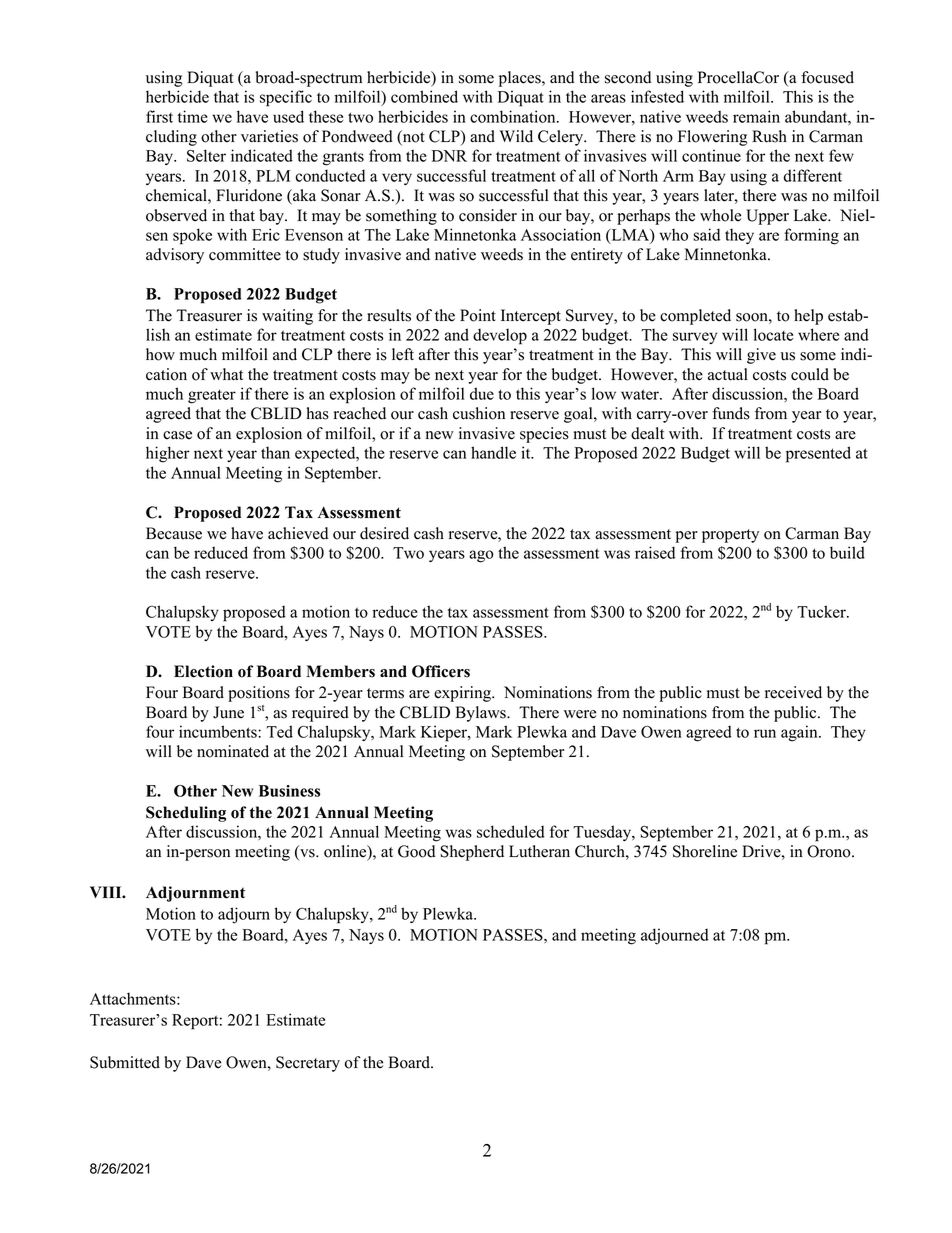 This screenshot has width=952, height=1233. What do you see at coordinates (514, 116) in the screenshot?
I see `combination` at bounding box center [514, 116].
